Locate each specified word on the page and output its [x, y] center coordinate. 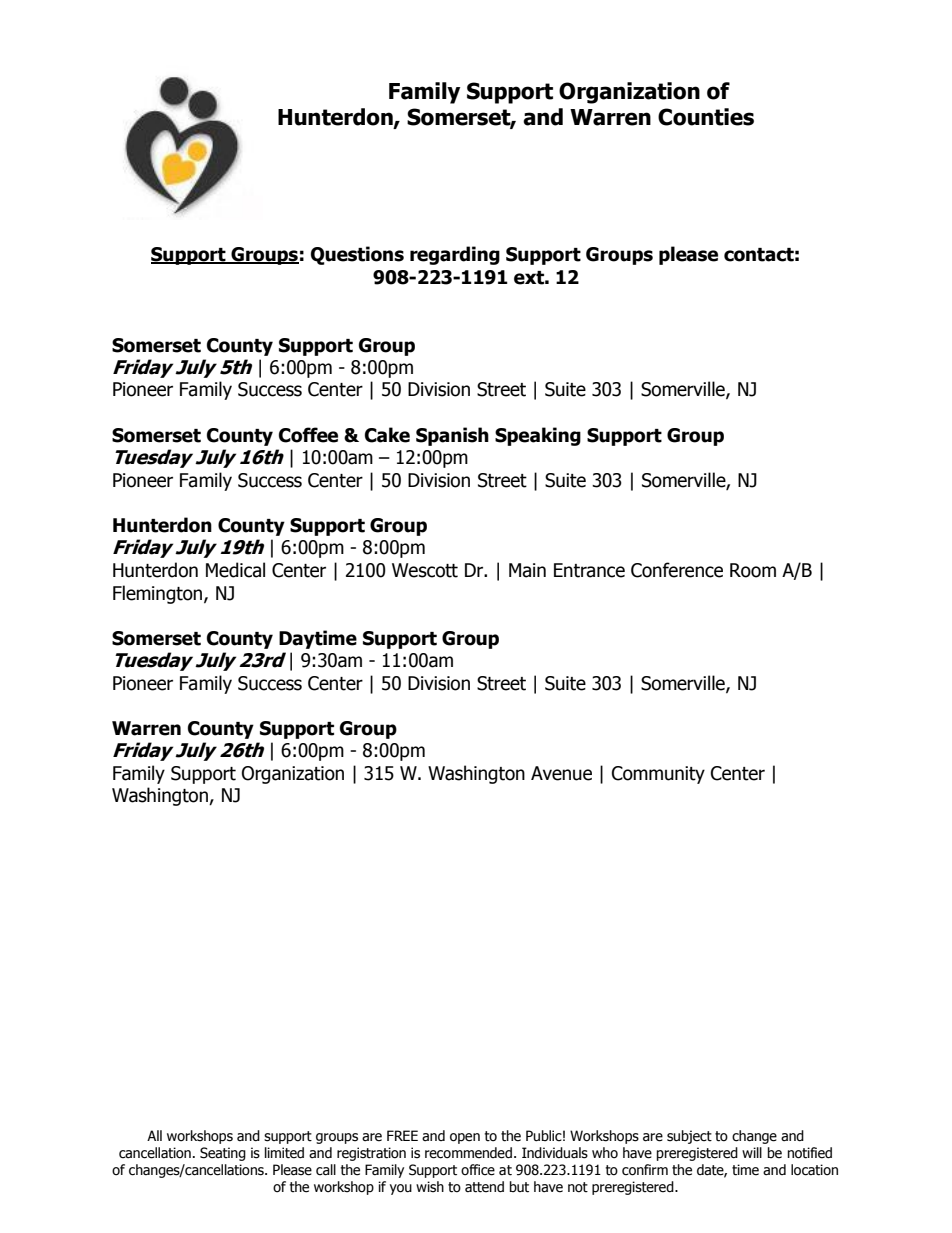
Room [753, 570]
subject [689, 1137]
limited [284, 1153]
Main [527, 570]
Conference [677, 570]
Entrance [589, 570]
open [465, 1138]
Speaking [538, 436]
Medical [235, 570]
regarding [455, 255]
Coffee [308, 435]
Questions [357, 255]
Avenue [561, 773]
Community [658, 775]
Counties [706, 117]
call [326, 1170]
